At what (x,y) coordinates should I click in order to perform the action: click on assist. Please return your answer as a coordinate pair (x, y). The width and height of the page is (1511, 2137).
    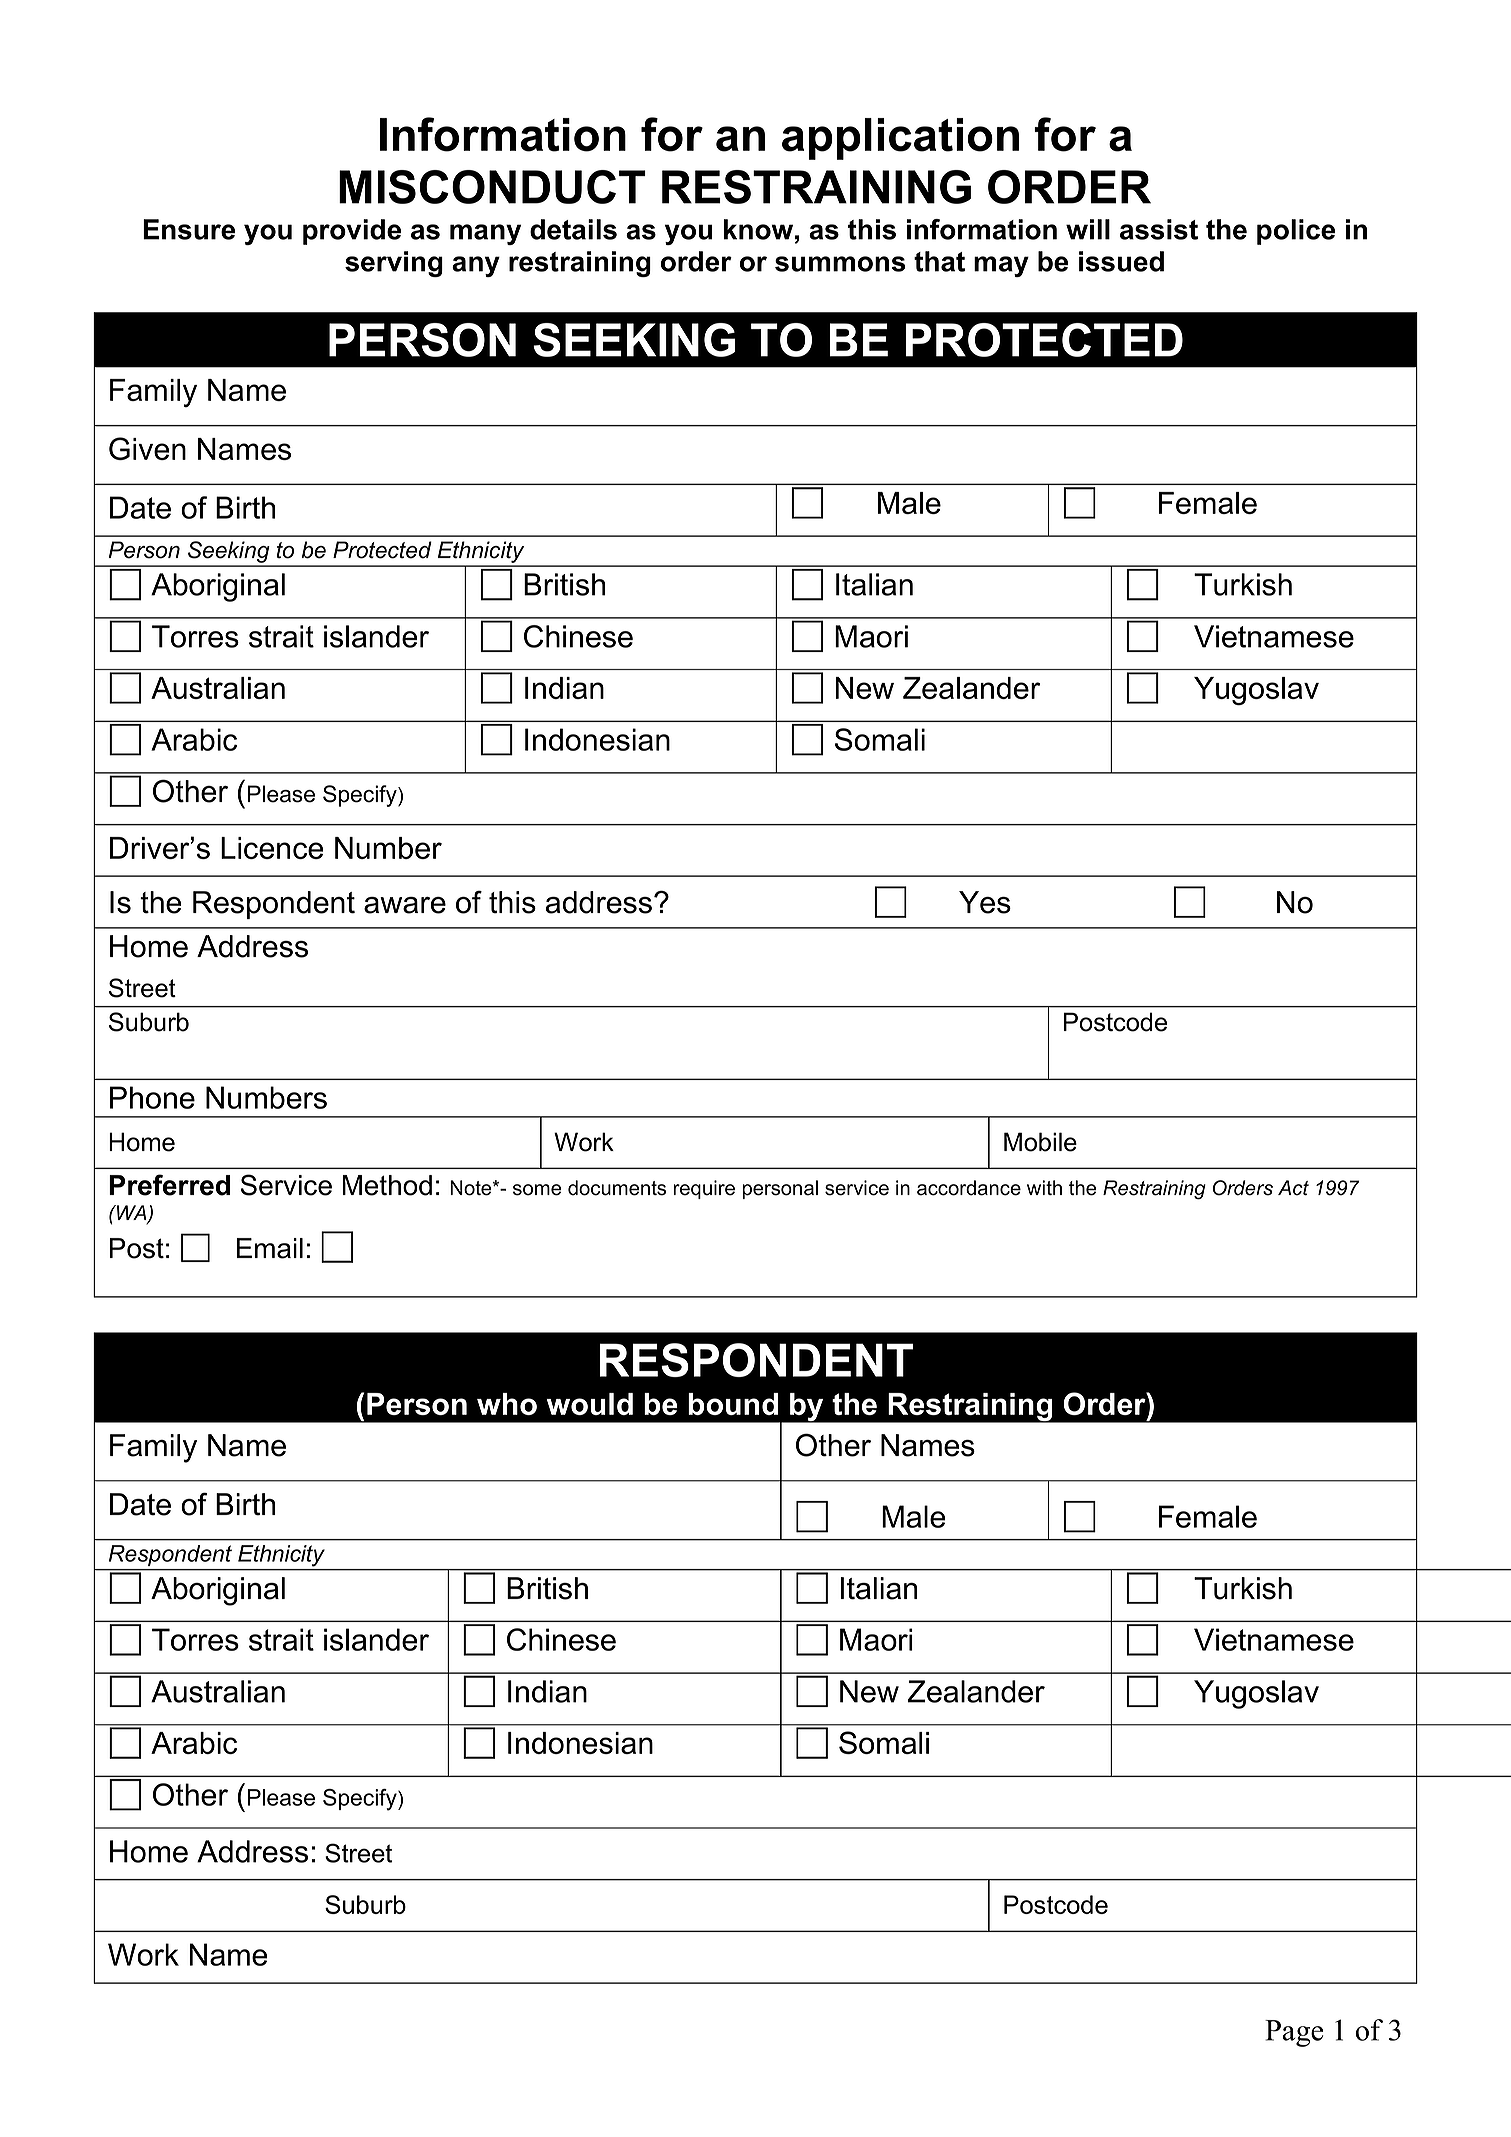
    Looking at the image, I should click on (1159, 229).
